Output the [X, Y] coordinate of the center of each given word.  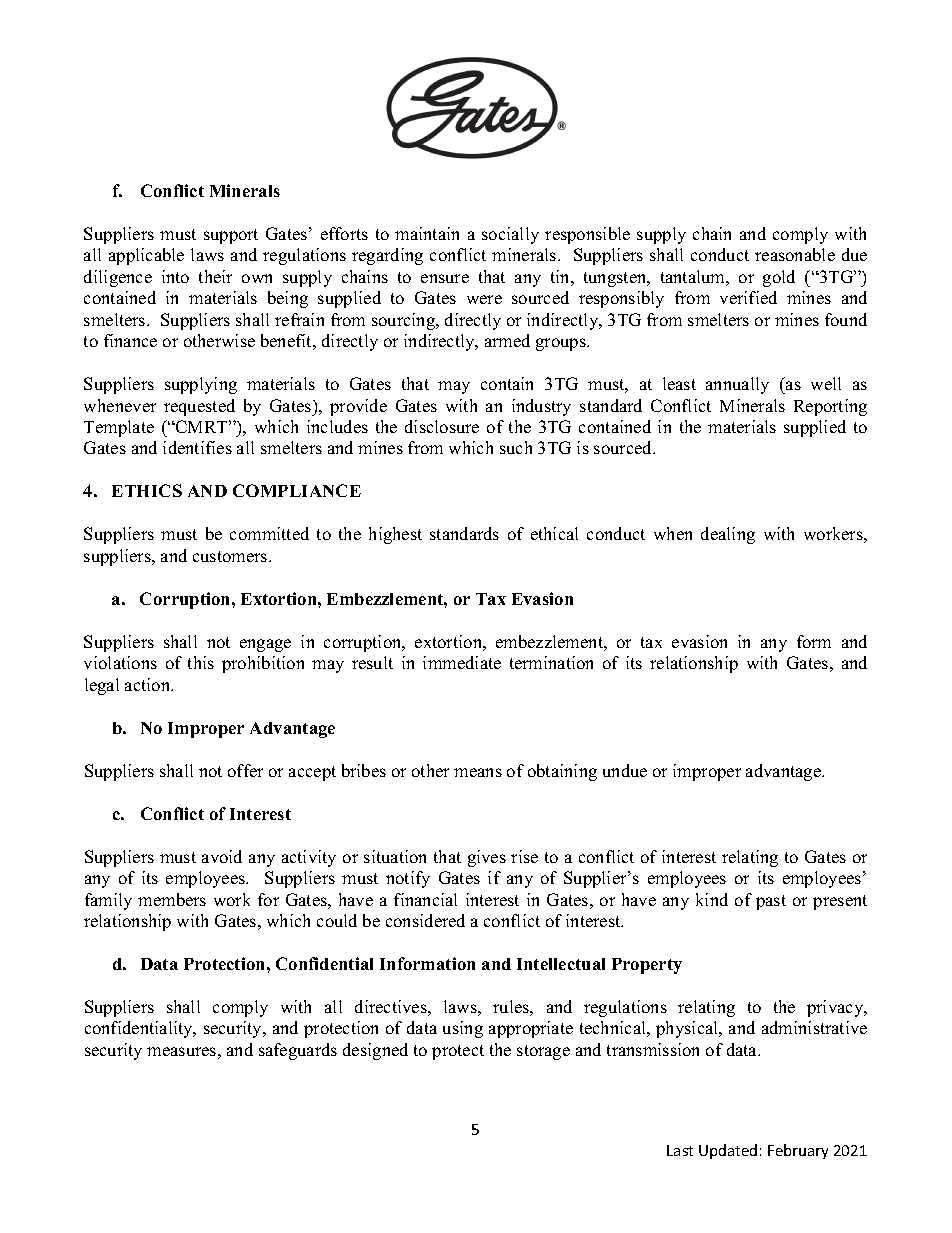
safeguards [298, 1051]
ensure [445, 278]
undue [625, 770]
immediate [462, 662]
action [149, 684]
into [175, 276]
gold [779, 278]
